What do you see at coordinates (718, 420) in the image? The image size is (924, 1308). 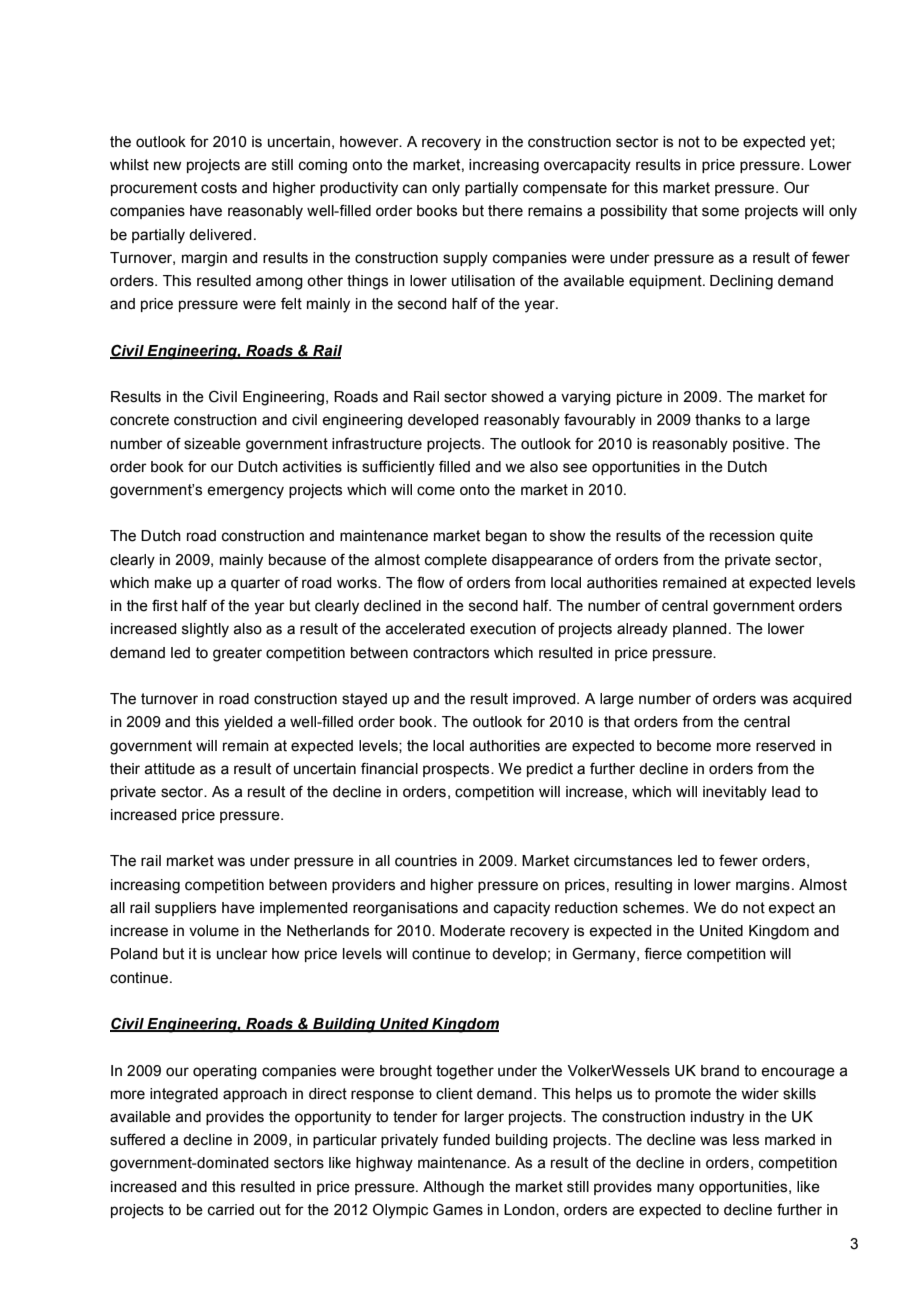 I see `thanks` at bounding box center [718, 420].
